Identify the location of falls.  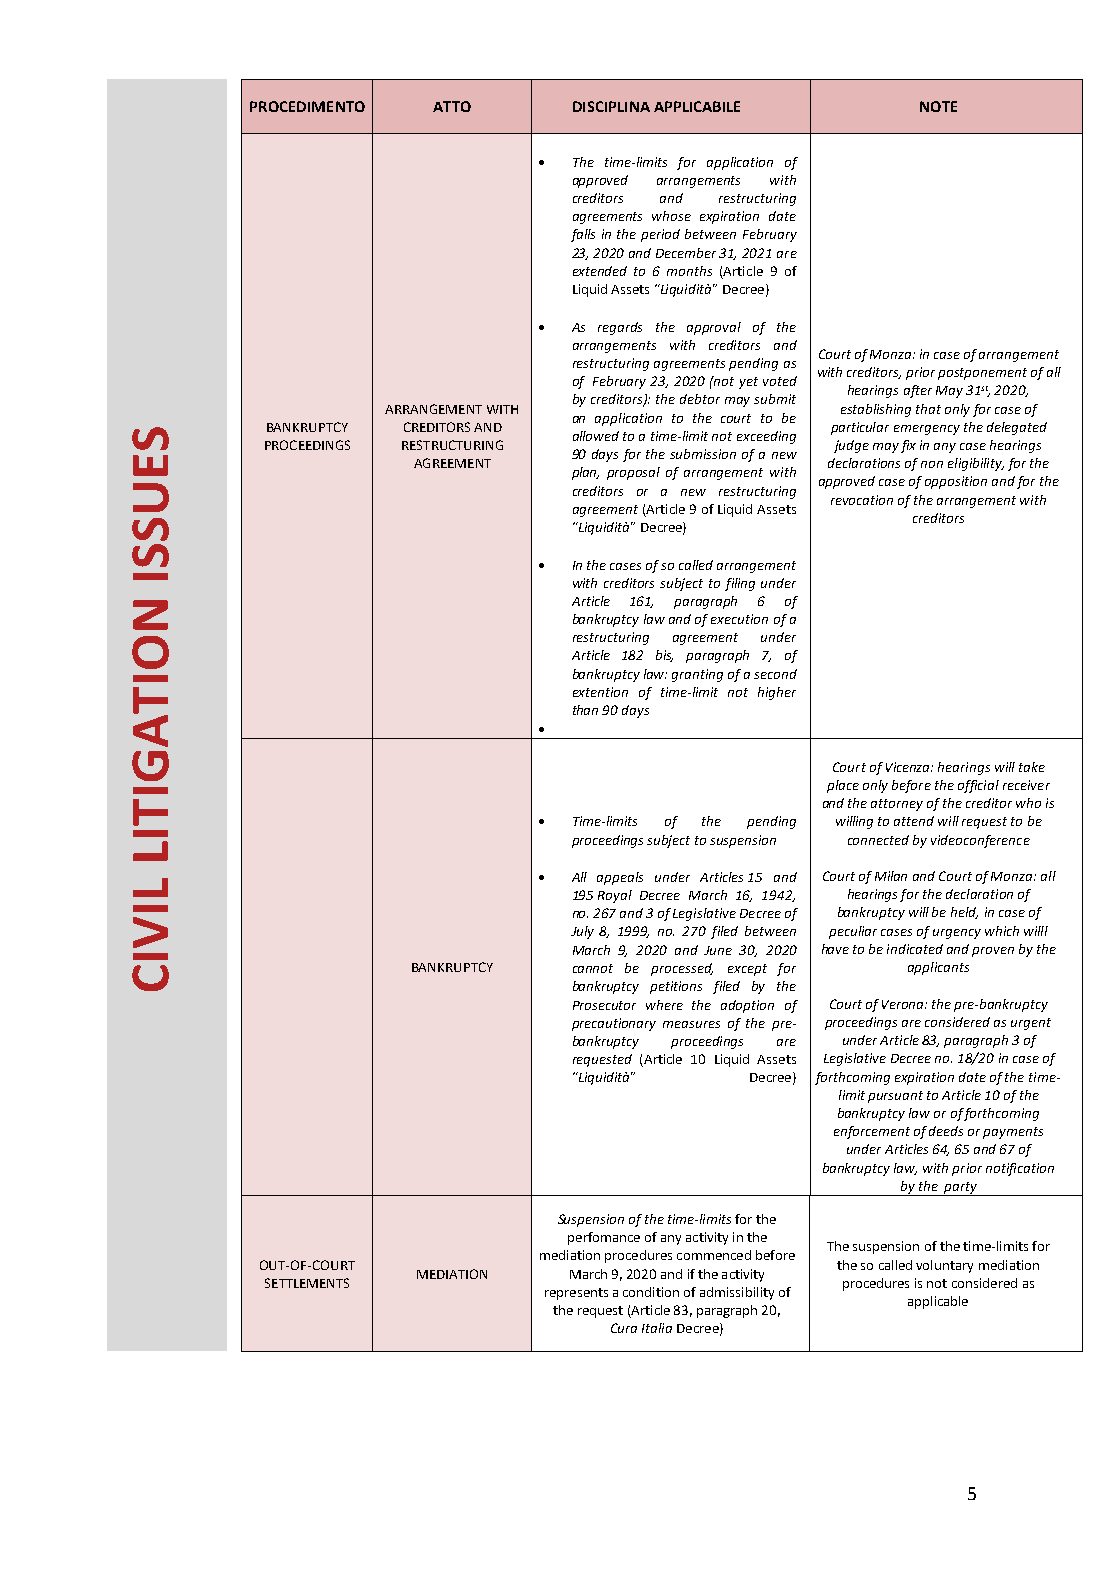
(583, 235).
